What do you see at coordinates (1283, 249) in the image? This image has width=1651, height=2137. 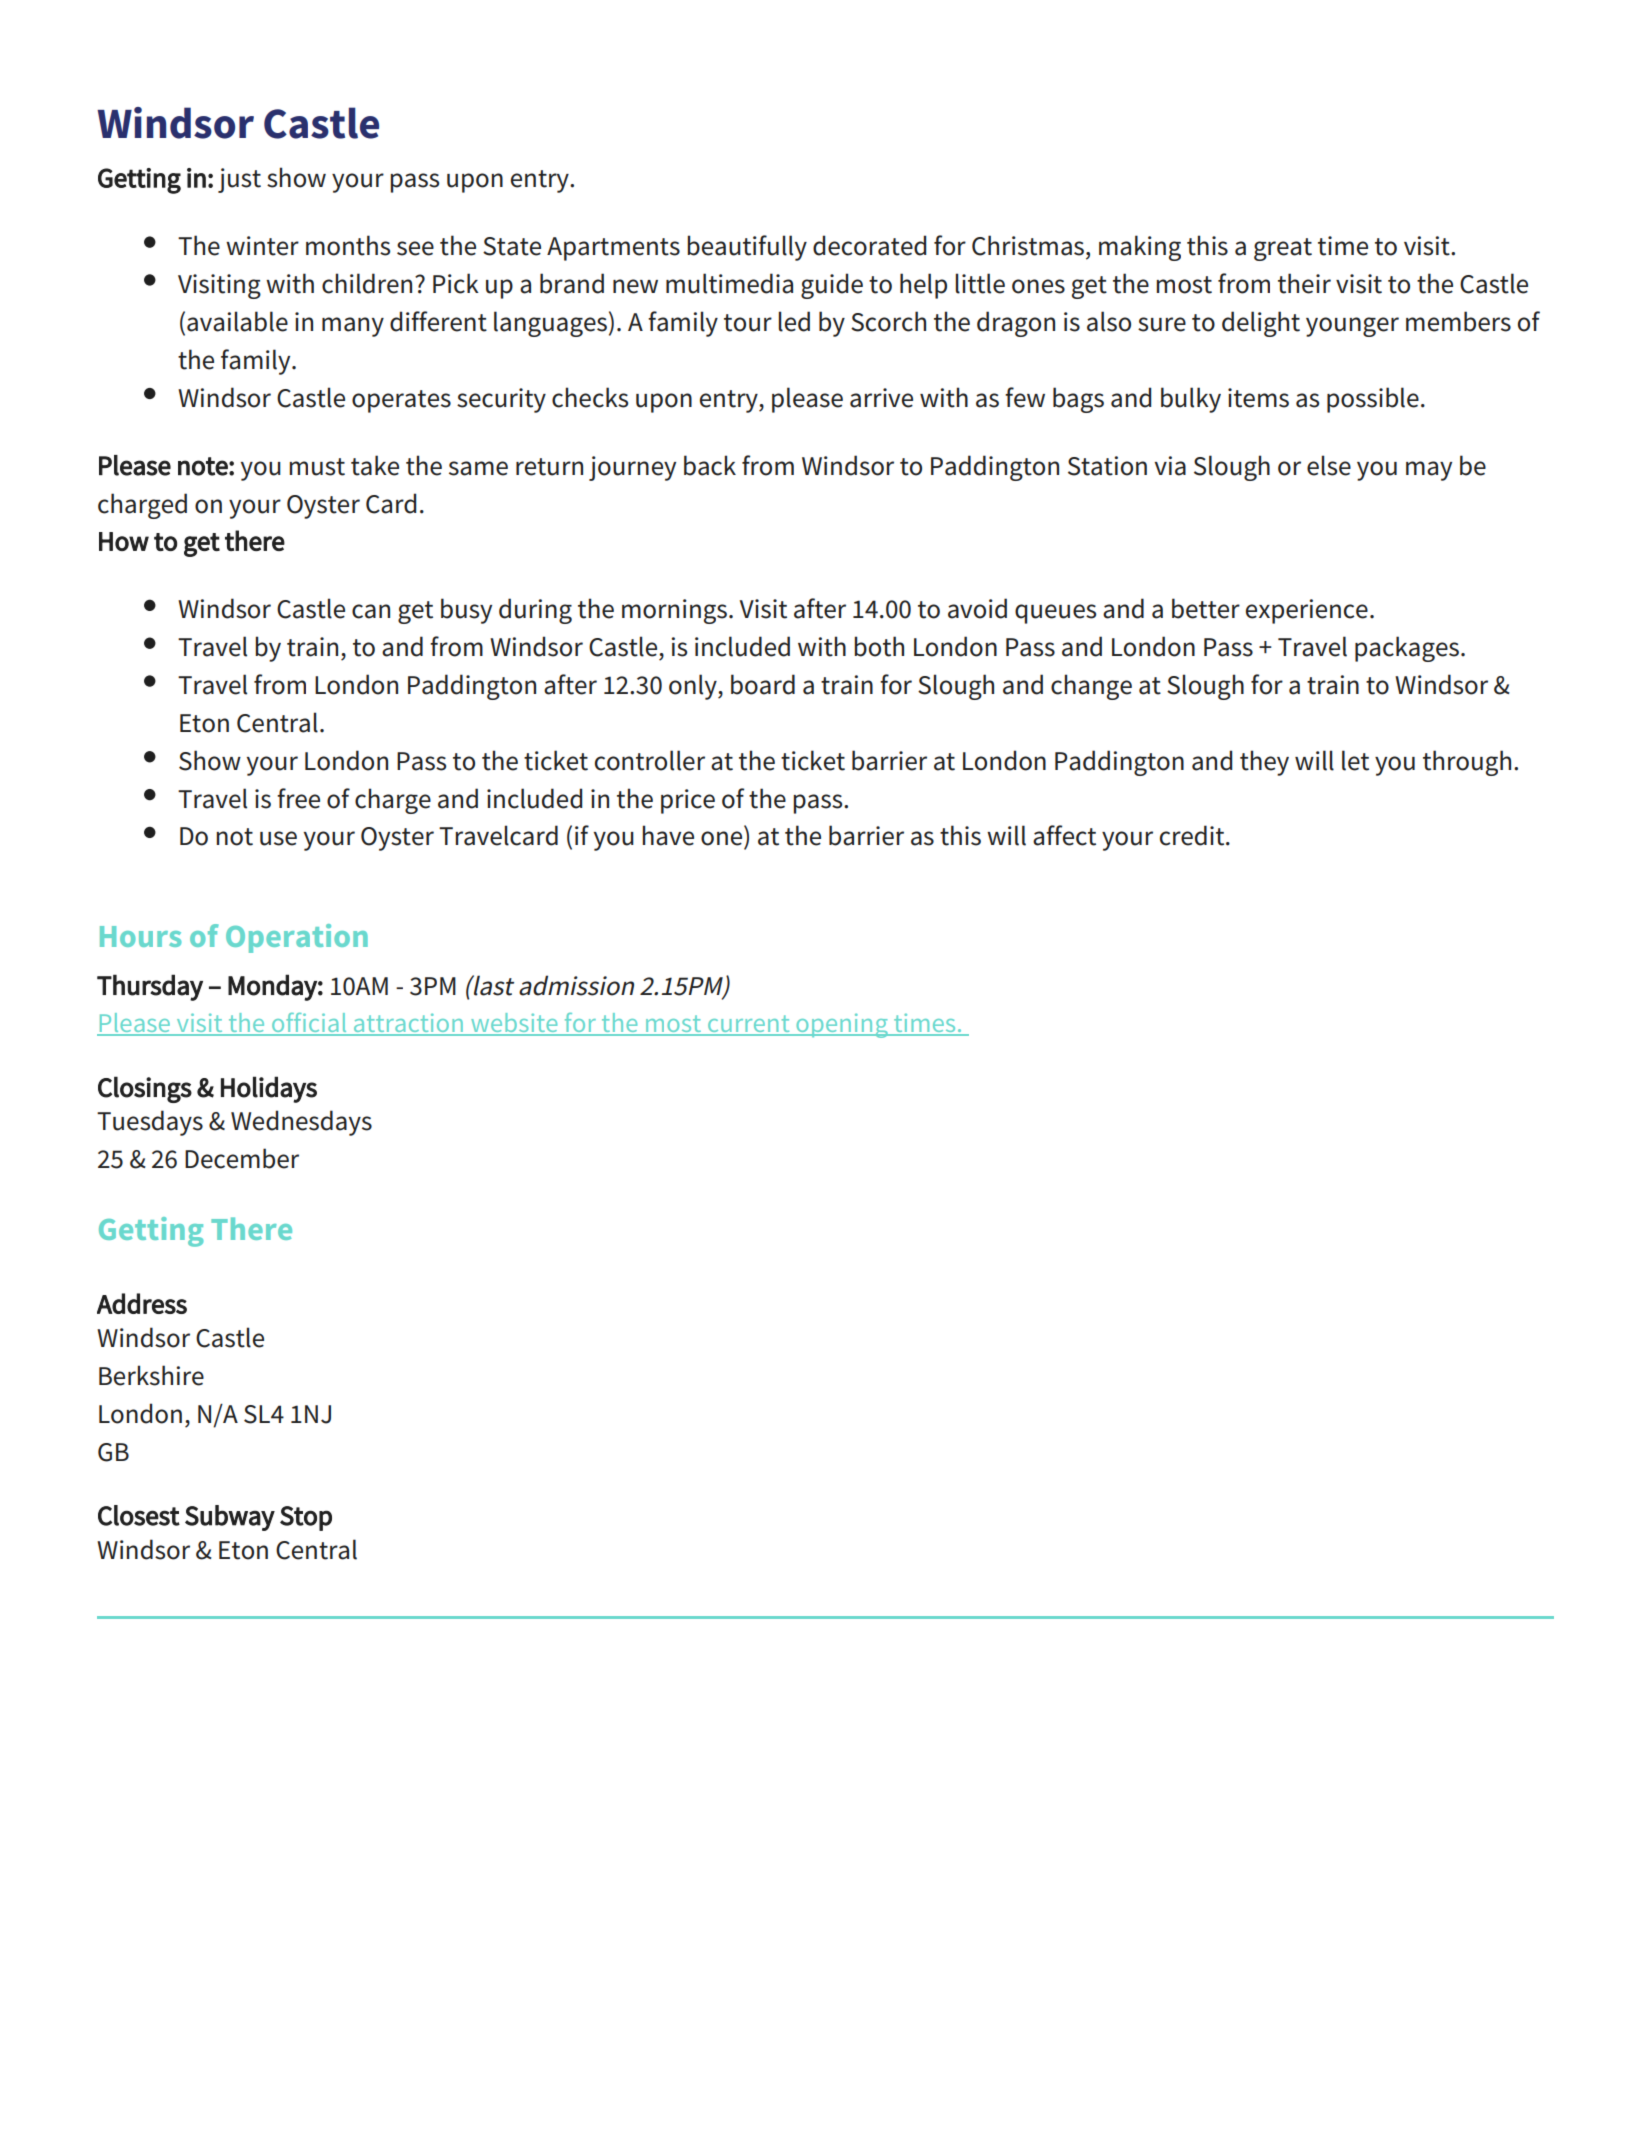 I see `great` at bounding box center [1283, 249].
